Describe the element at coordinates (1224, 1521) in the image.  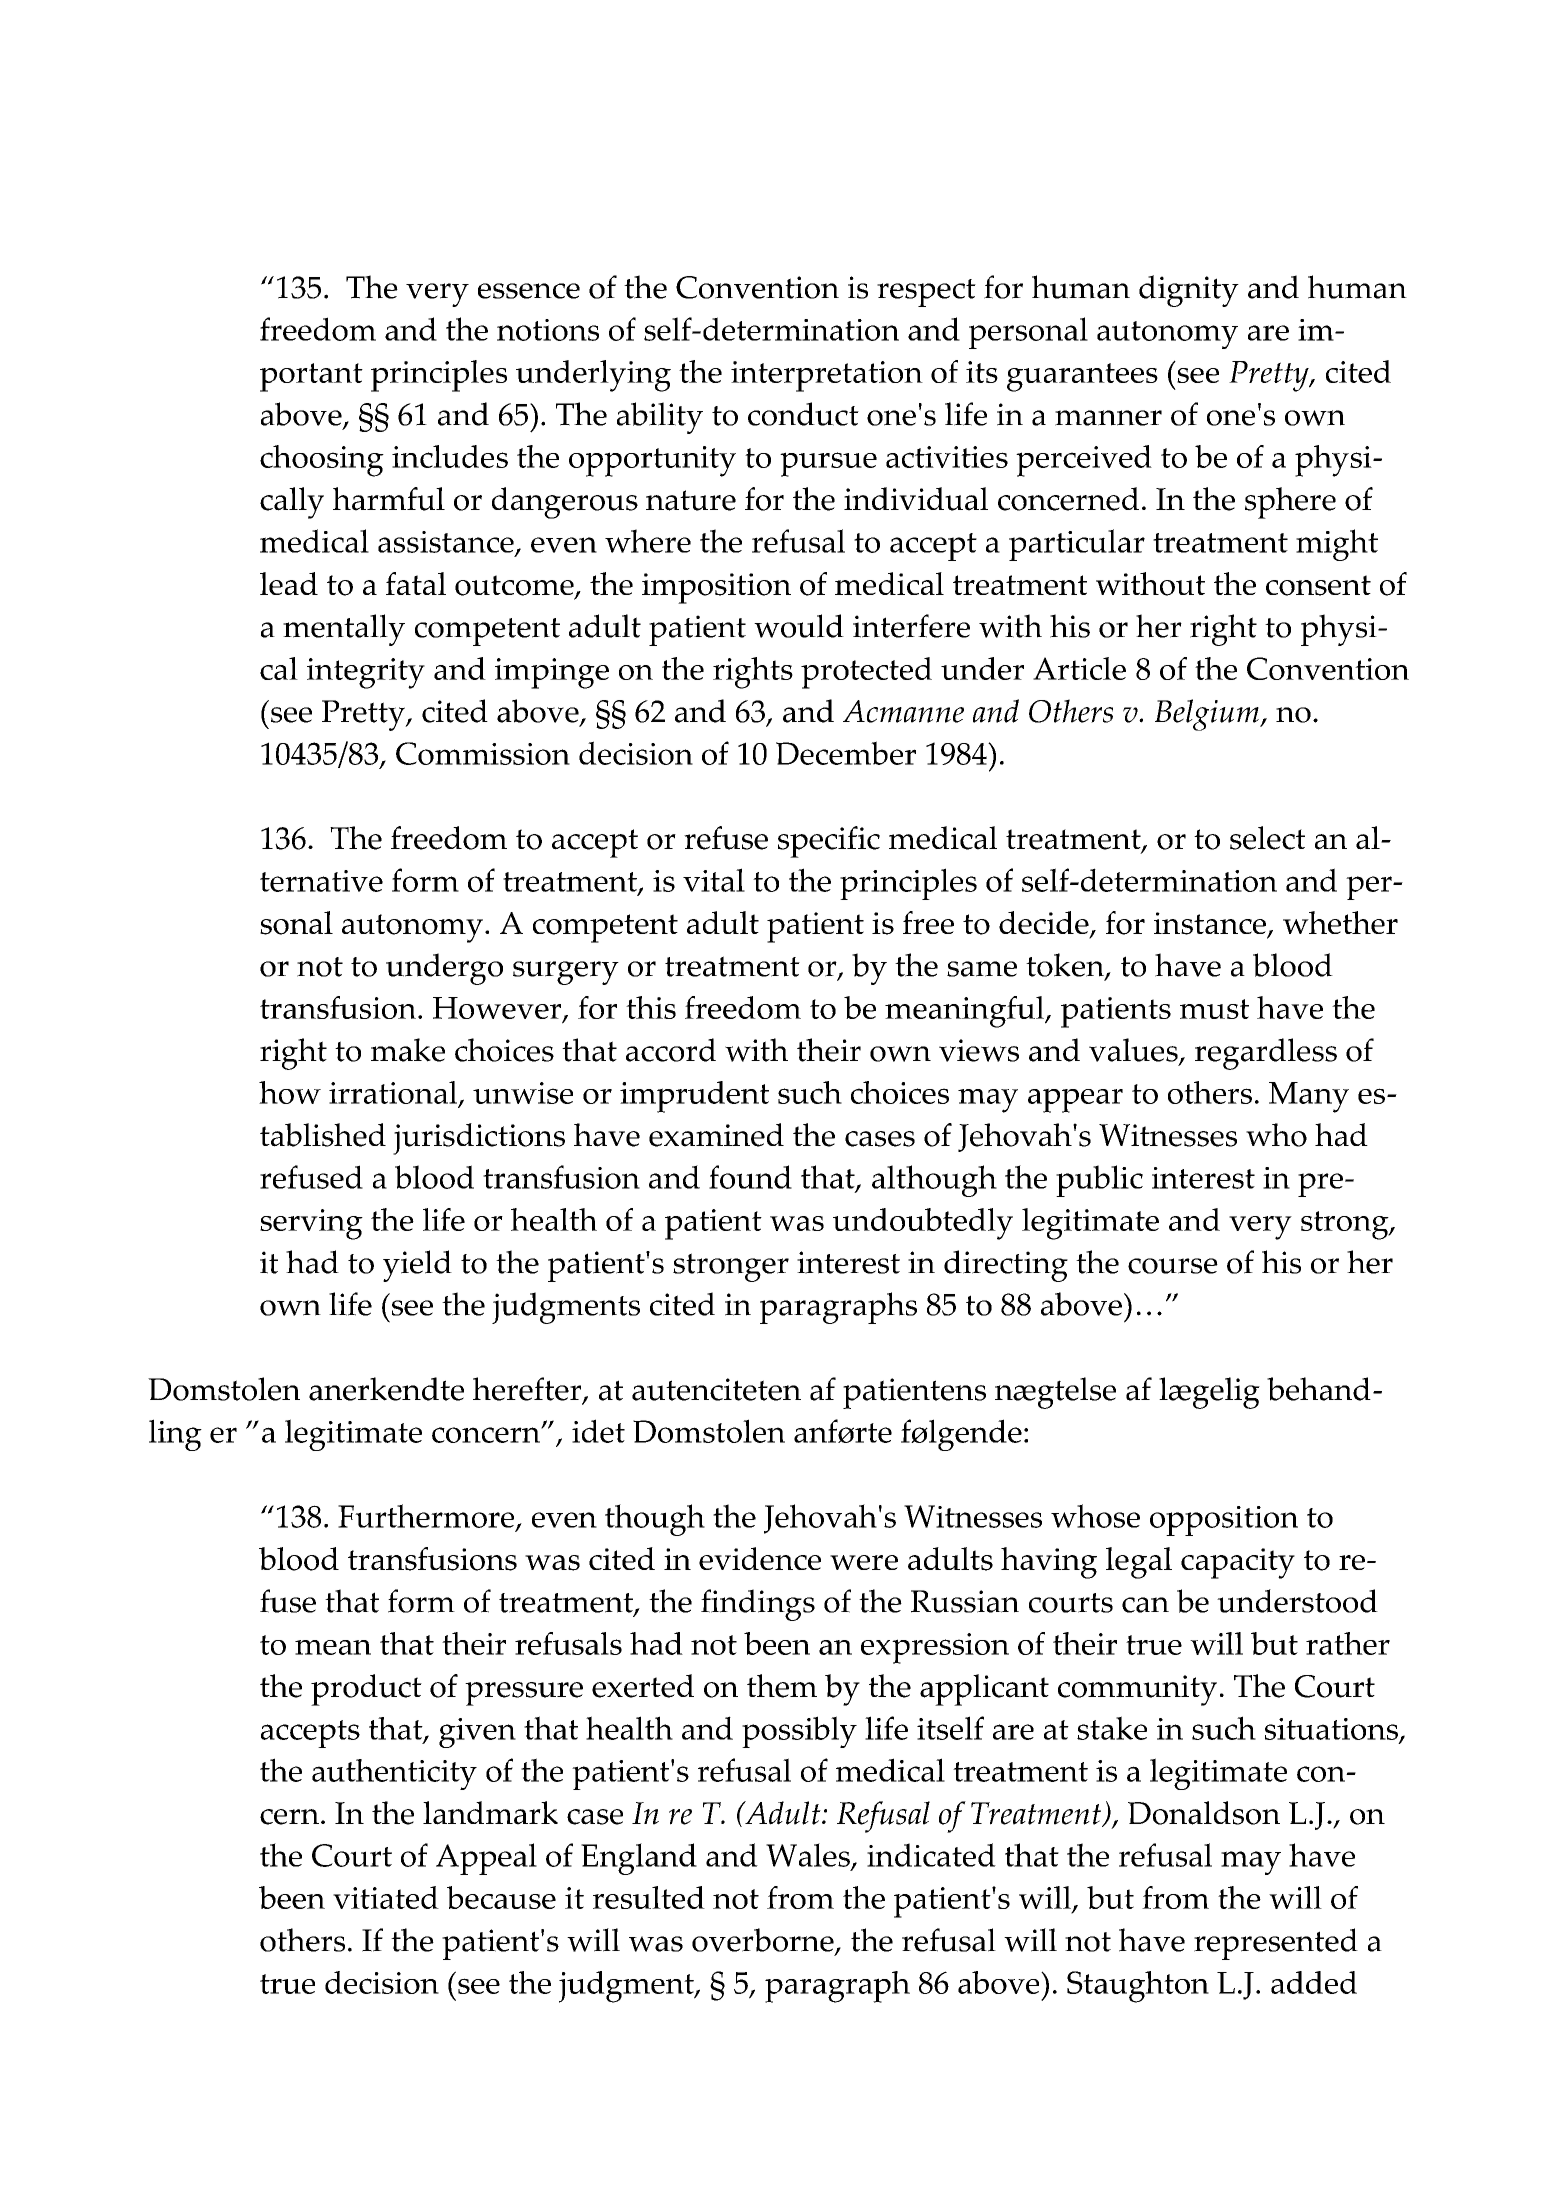
I see `opposition` at that location.
